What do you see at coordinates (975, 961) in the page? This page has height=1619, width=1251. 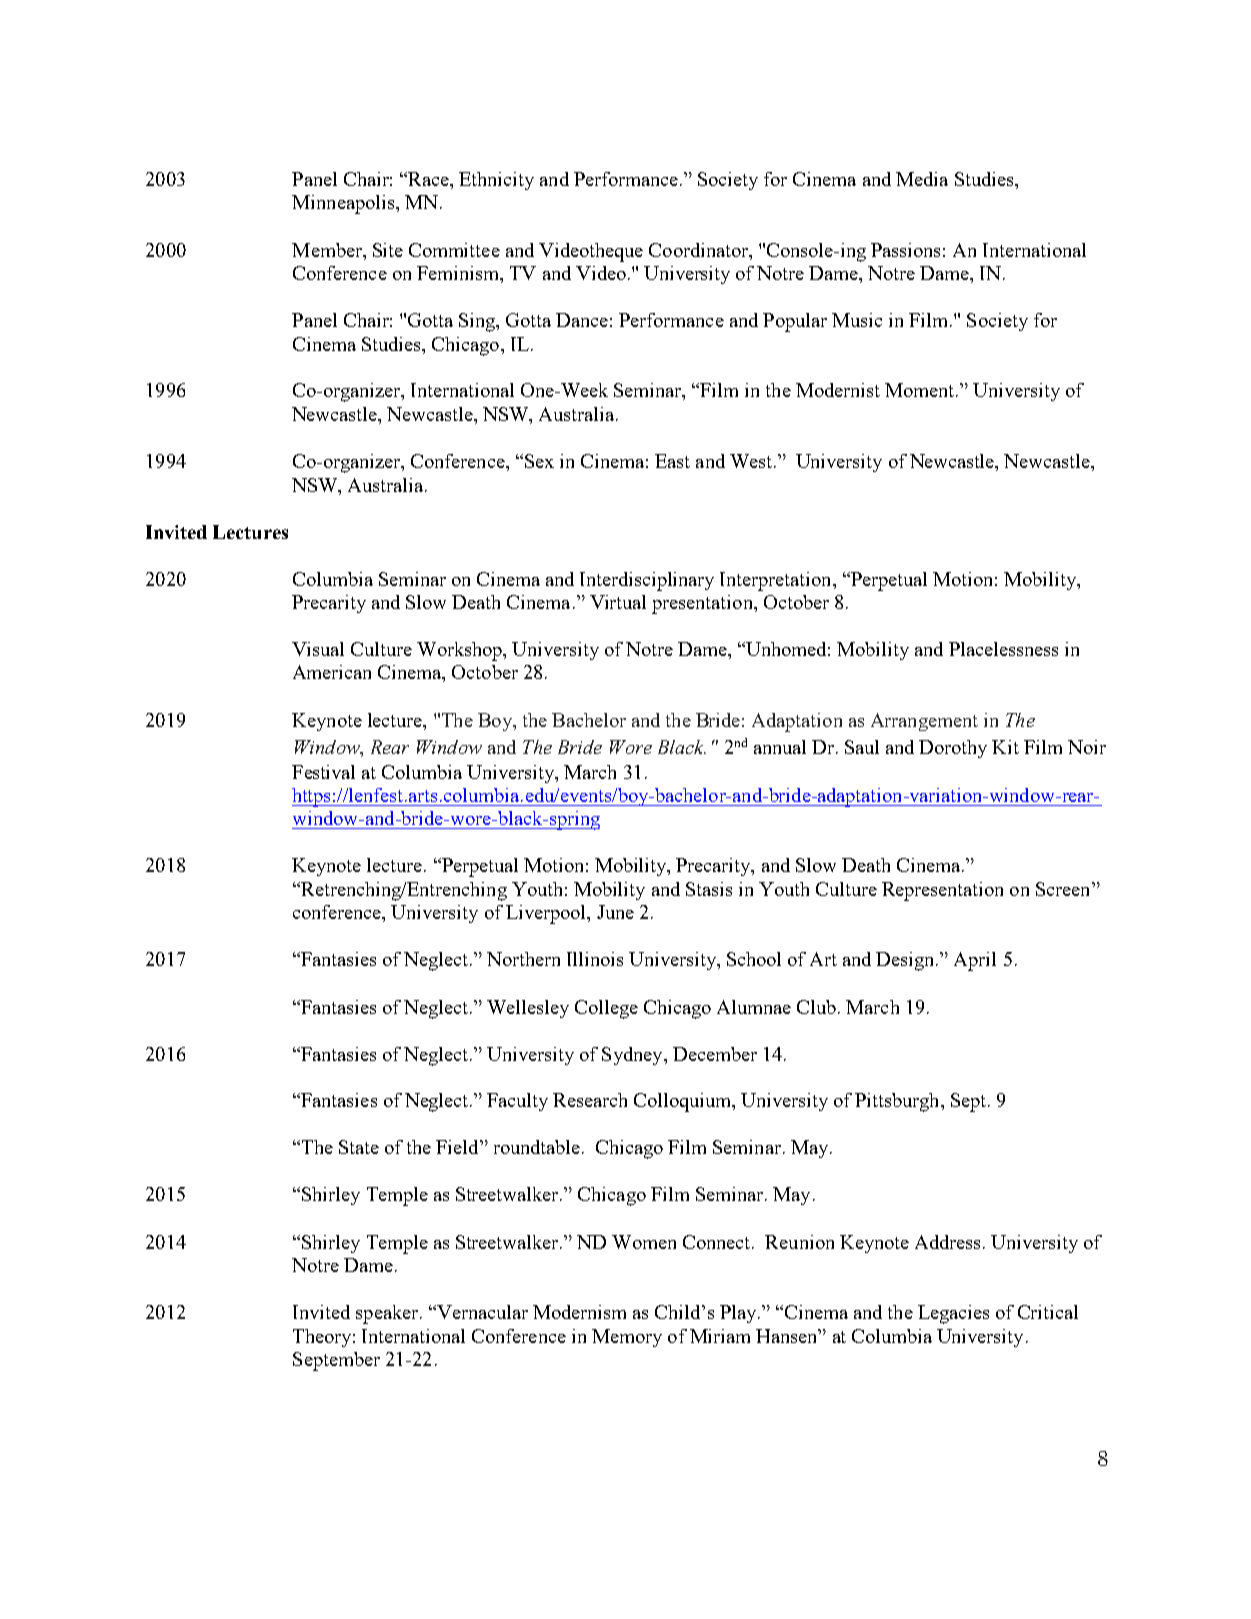 I see `April` at bounding box center [975, 961].
